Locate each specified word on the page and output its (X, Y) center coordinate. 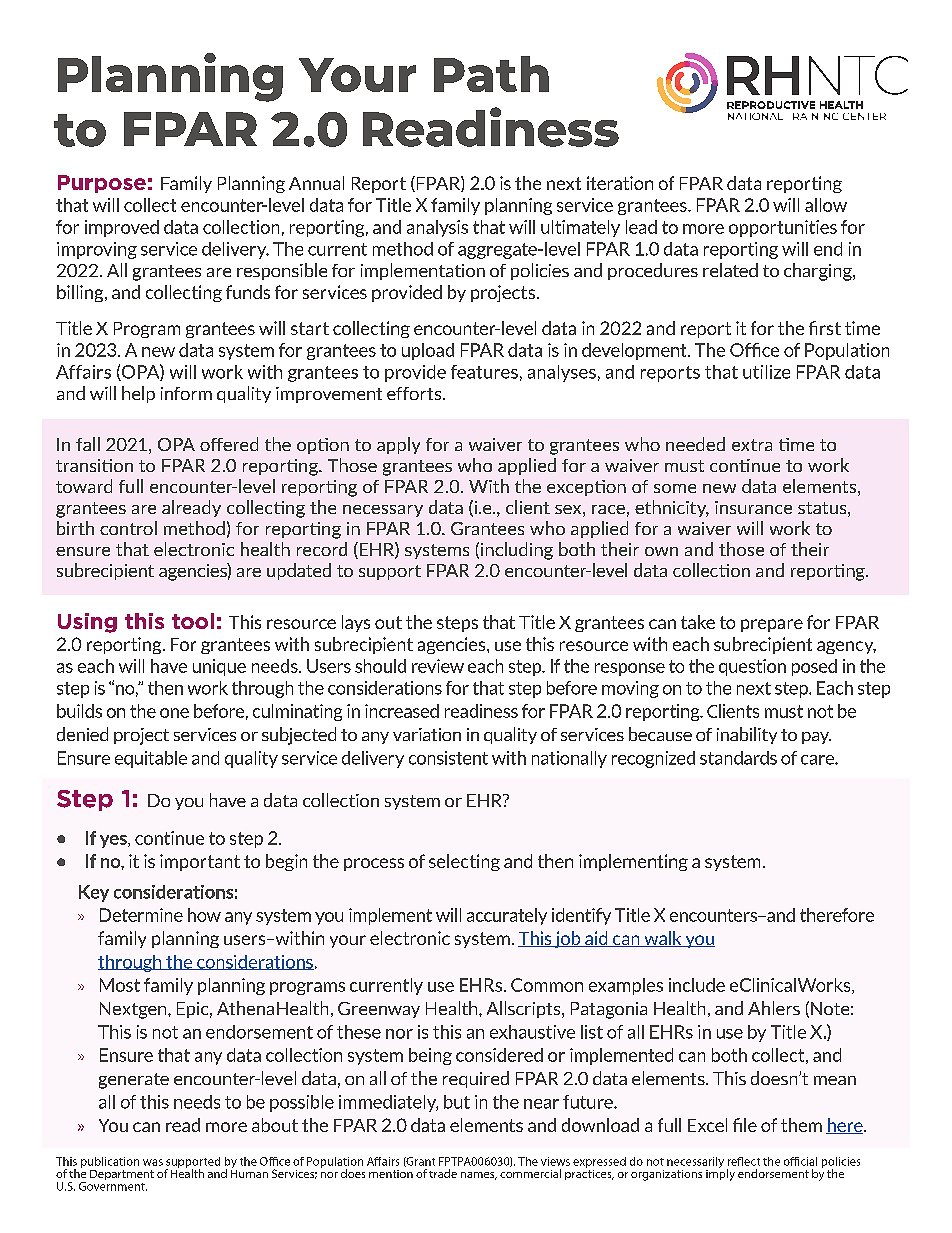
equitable (151, 759)
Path (491, 74)
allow (826, 205)
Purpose (102, 184)
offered (229, 444)
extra (752, 445)
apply (398, 445)
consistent (448, 758)
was (153, 1162)
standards (738, 758)
